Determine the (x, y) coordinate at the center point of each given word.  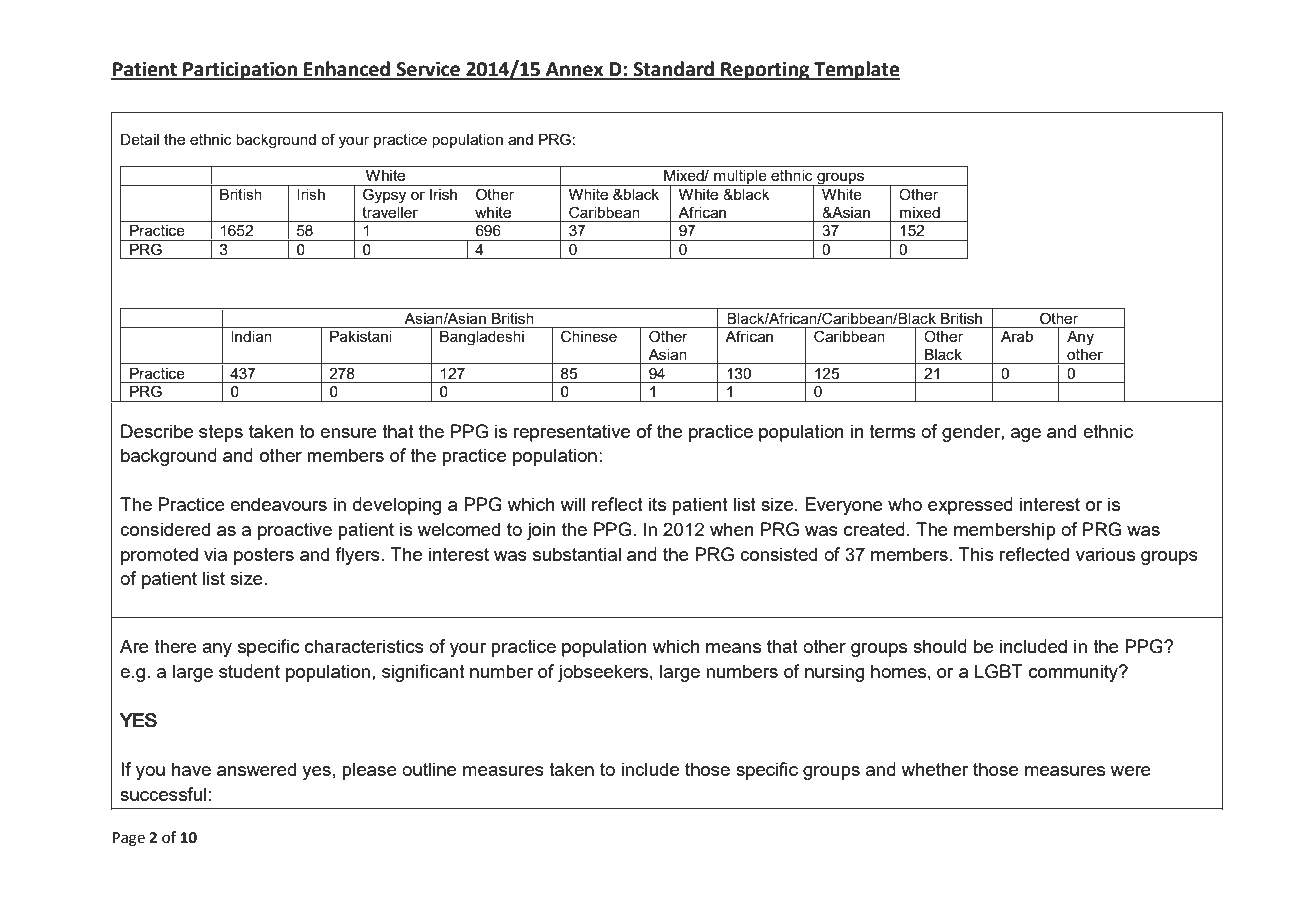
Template (856, 70)
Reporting (765, 70)
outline (429, 769)
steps (221, 433)
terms (892, 431)
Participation (240, 70)
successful (163, 794)
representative (571, 433)
